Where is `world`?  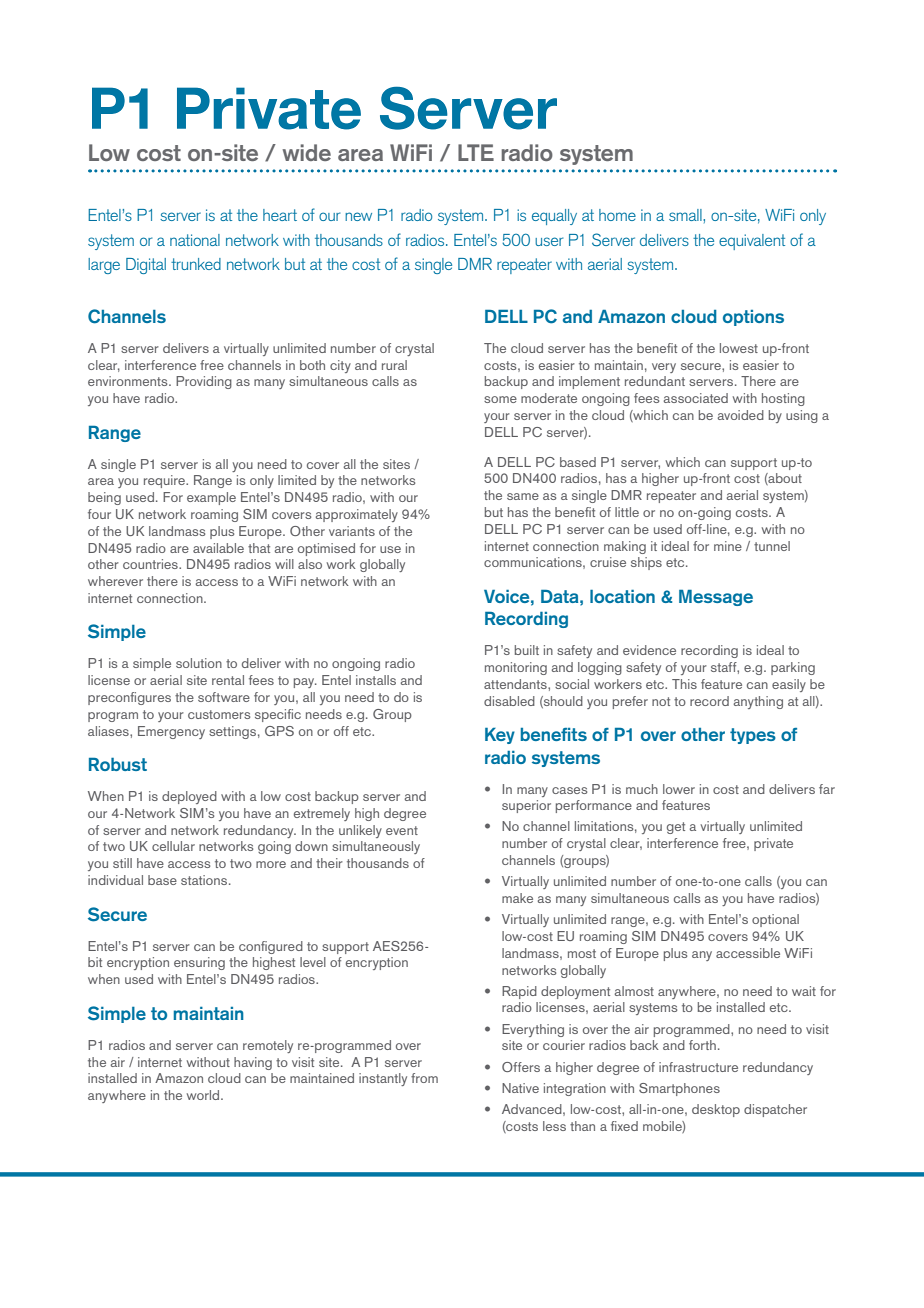
world is located at coordinates (204, 1095).
